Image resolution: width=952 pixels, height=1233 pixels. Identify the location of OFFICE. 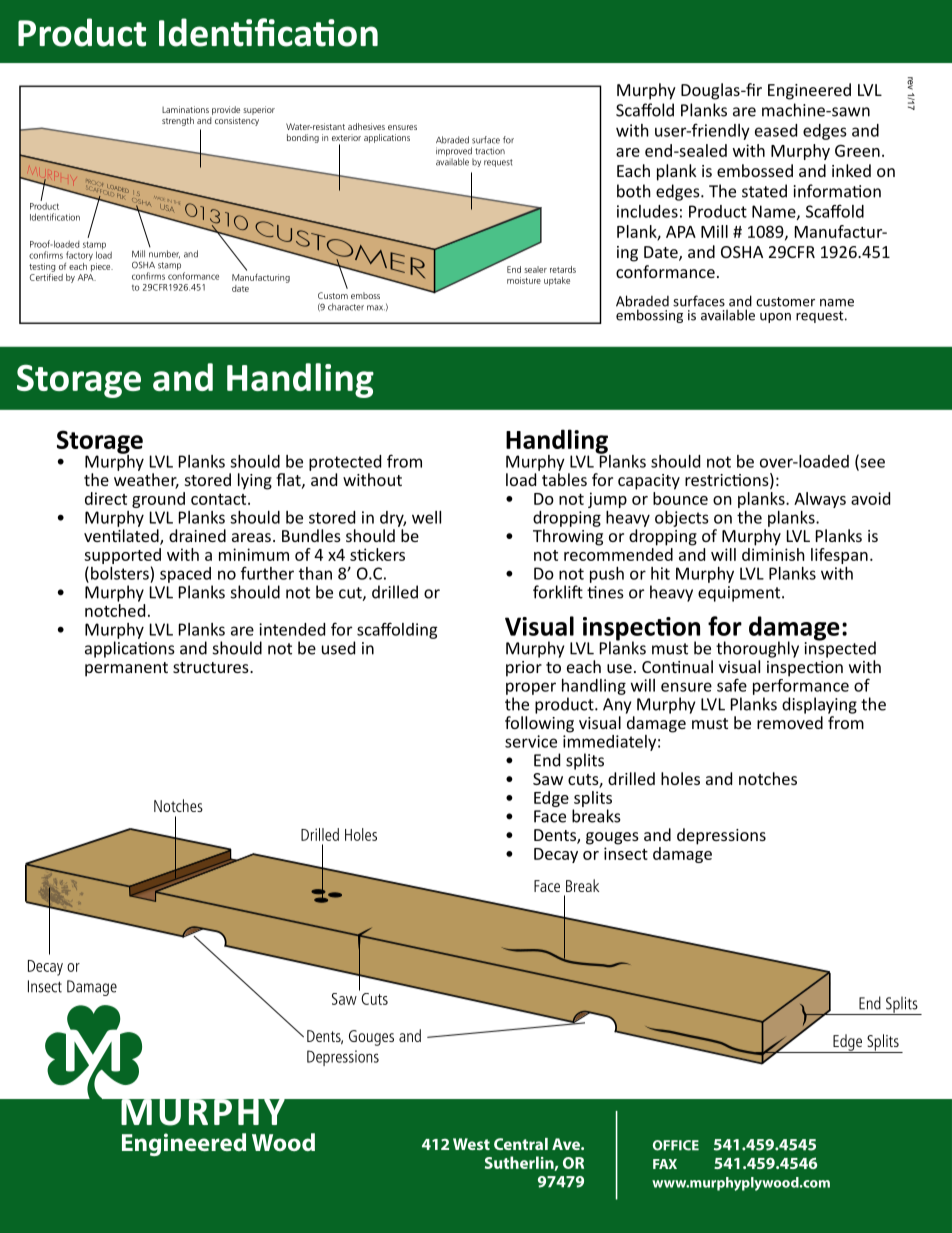
(676, 1145).
